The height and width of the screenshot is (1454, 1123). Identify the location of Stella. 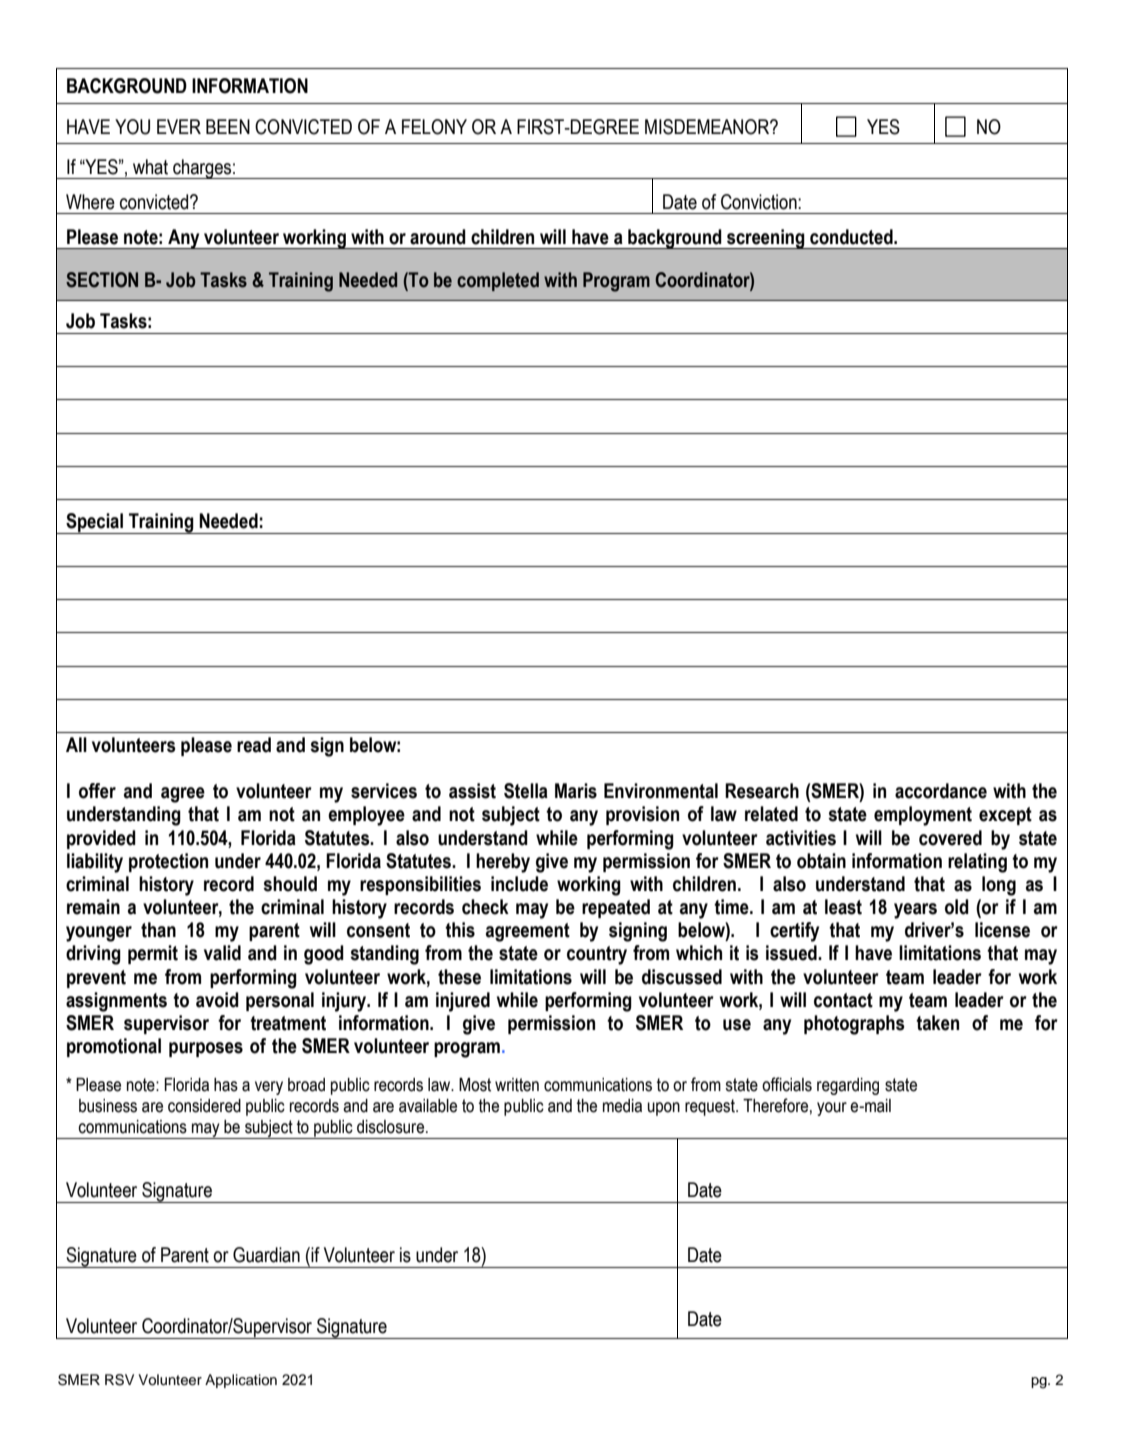
(526, 791).
